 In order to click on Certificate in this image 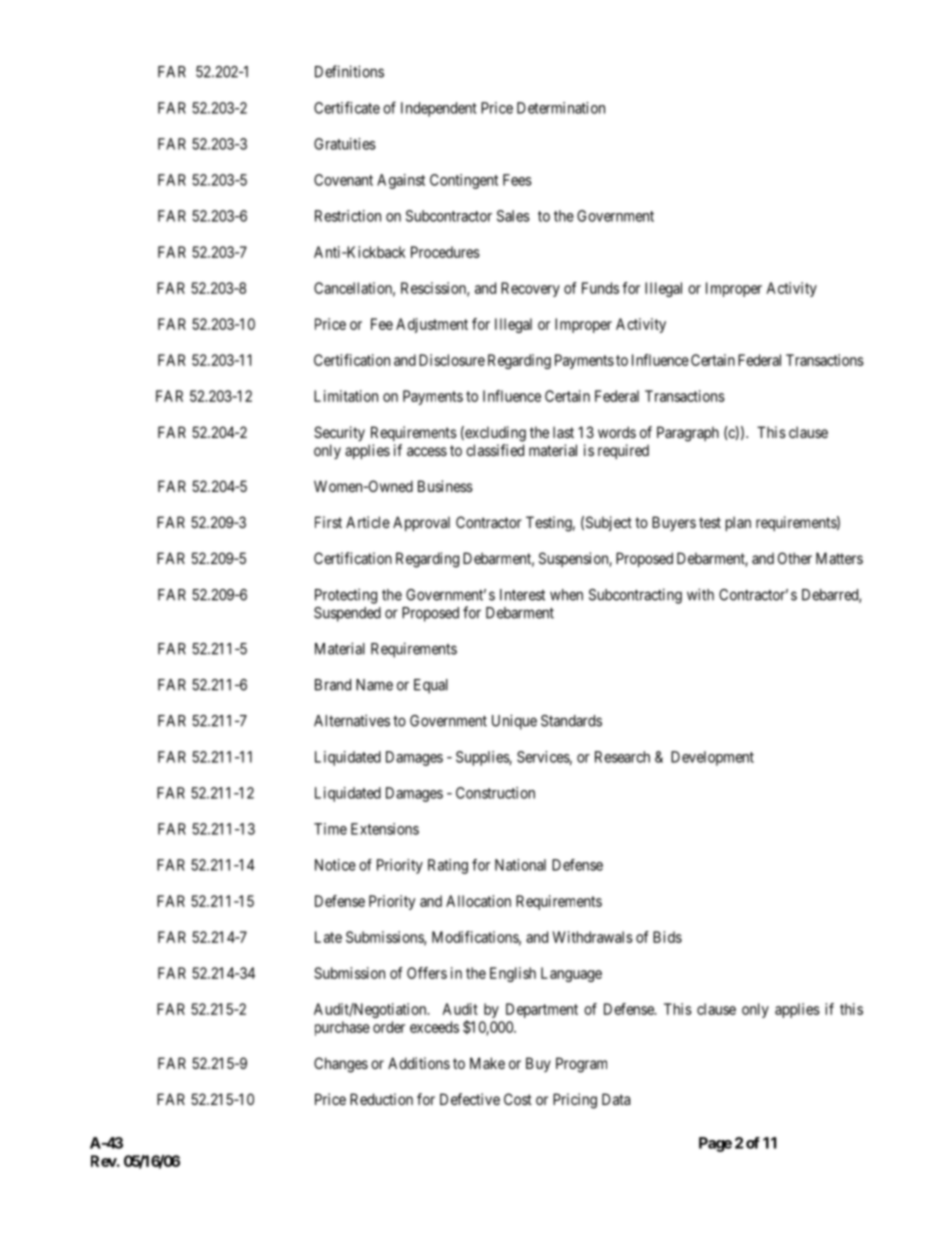, I will do `click(347, 107)`.
